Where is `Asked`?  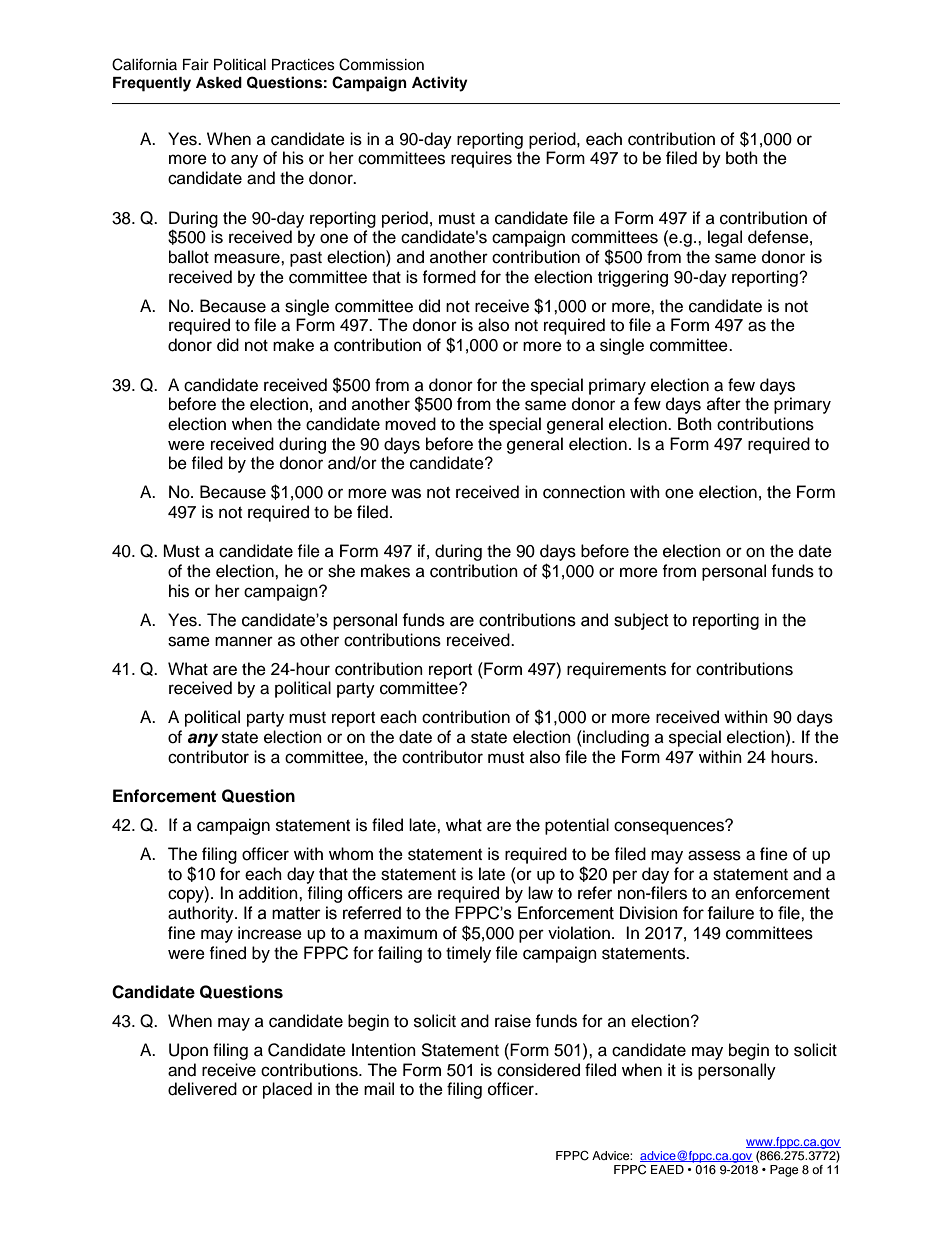 Asked is located at coordinates (219, 83).
